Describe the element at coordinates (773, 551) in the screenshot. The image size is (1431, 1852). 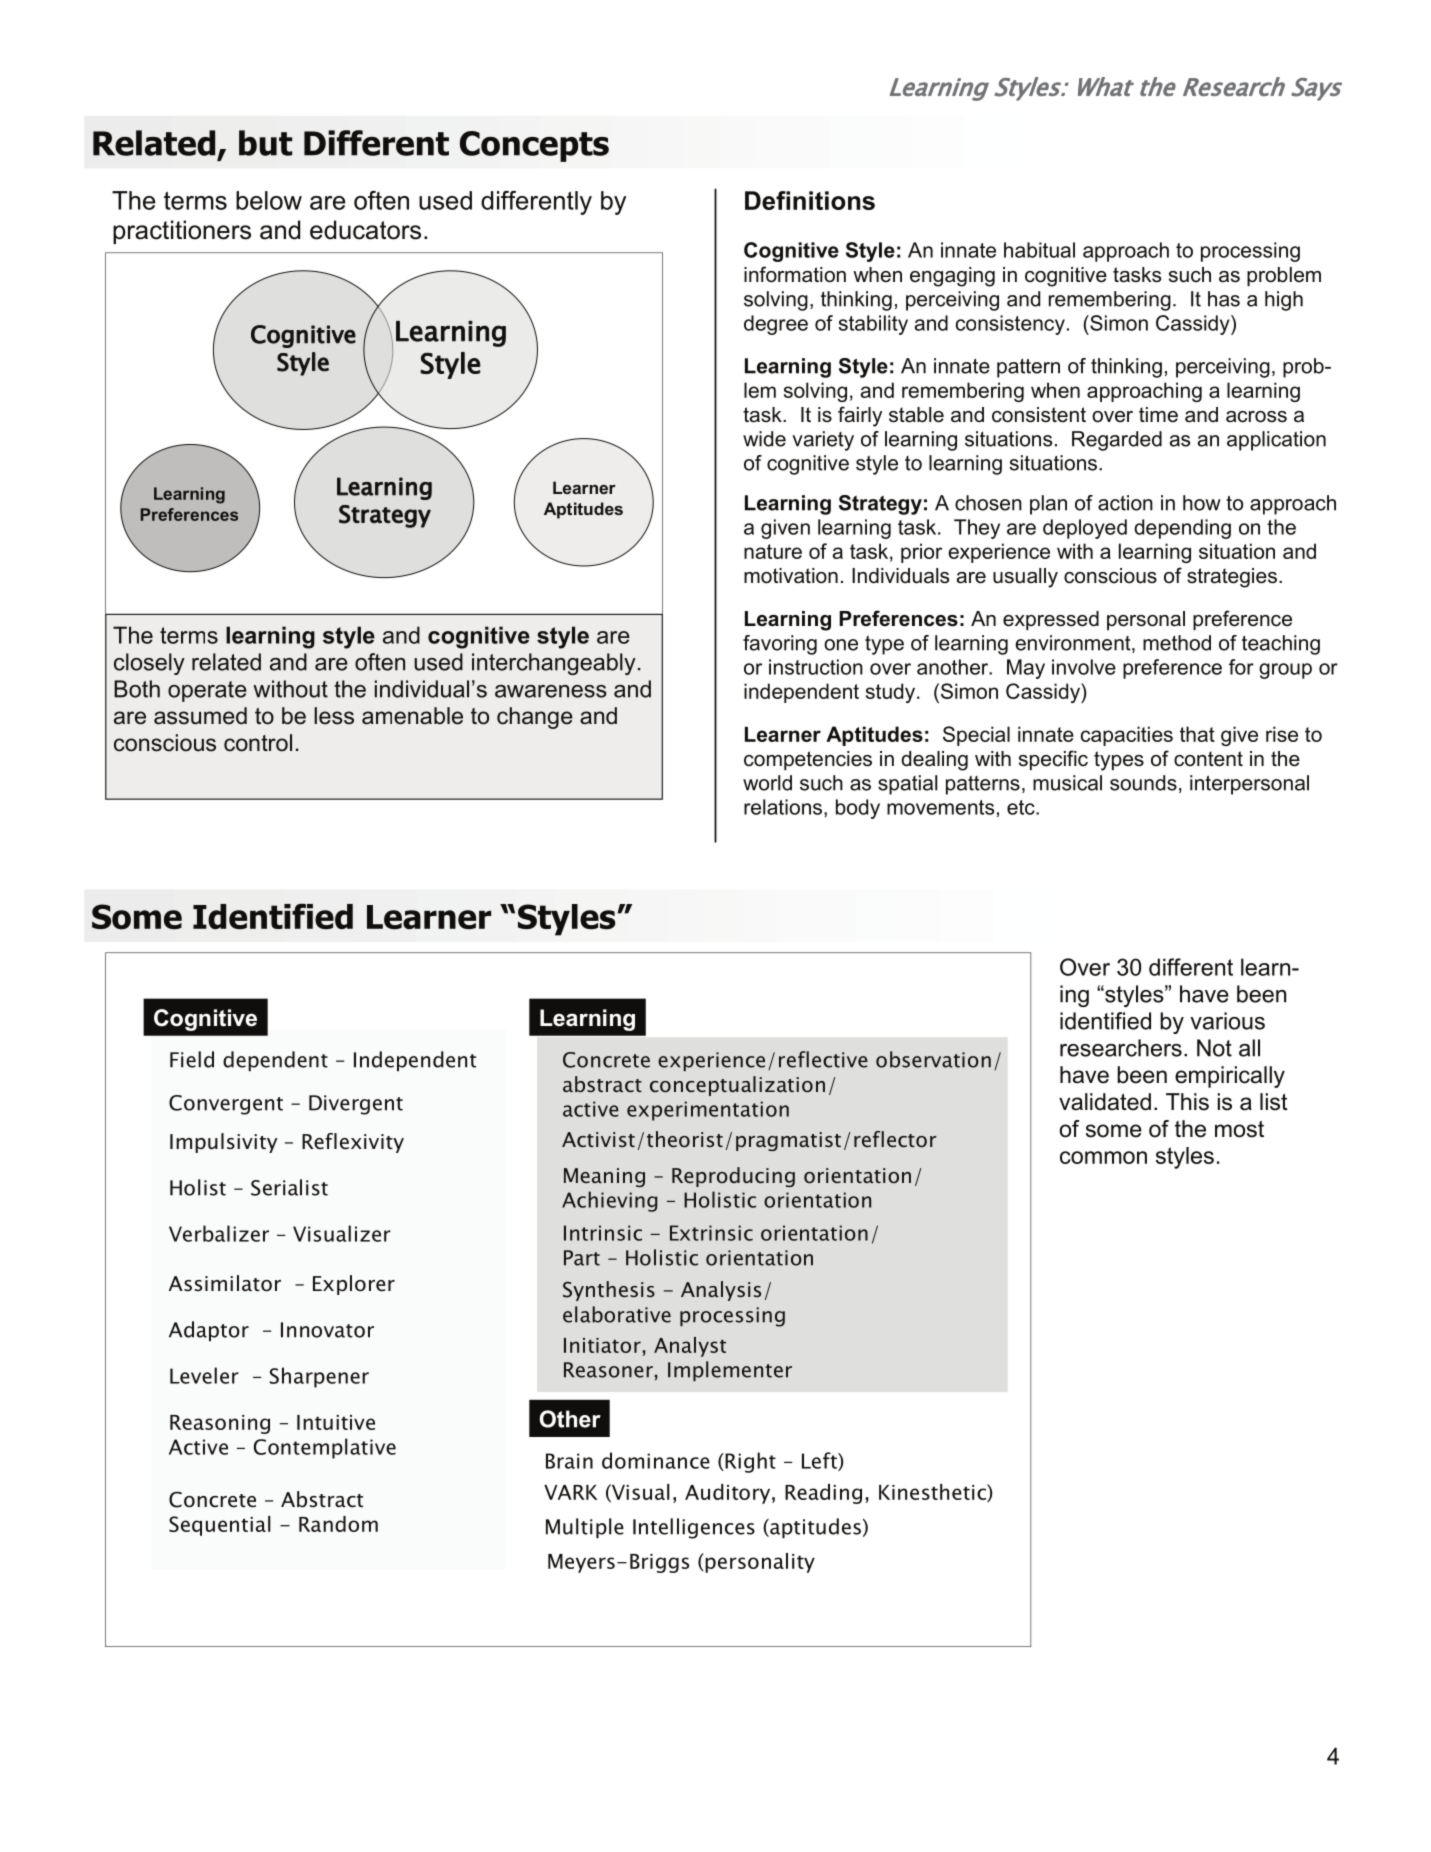
I see `nature` at that location.
